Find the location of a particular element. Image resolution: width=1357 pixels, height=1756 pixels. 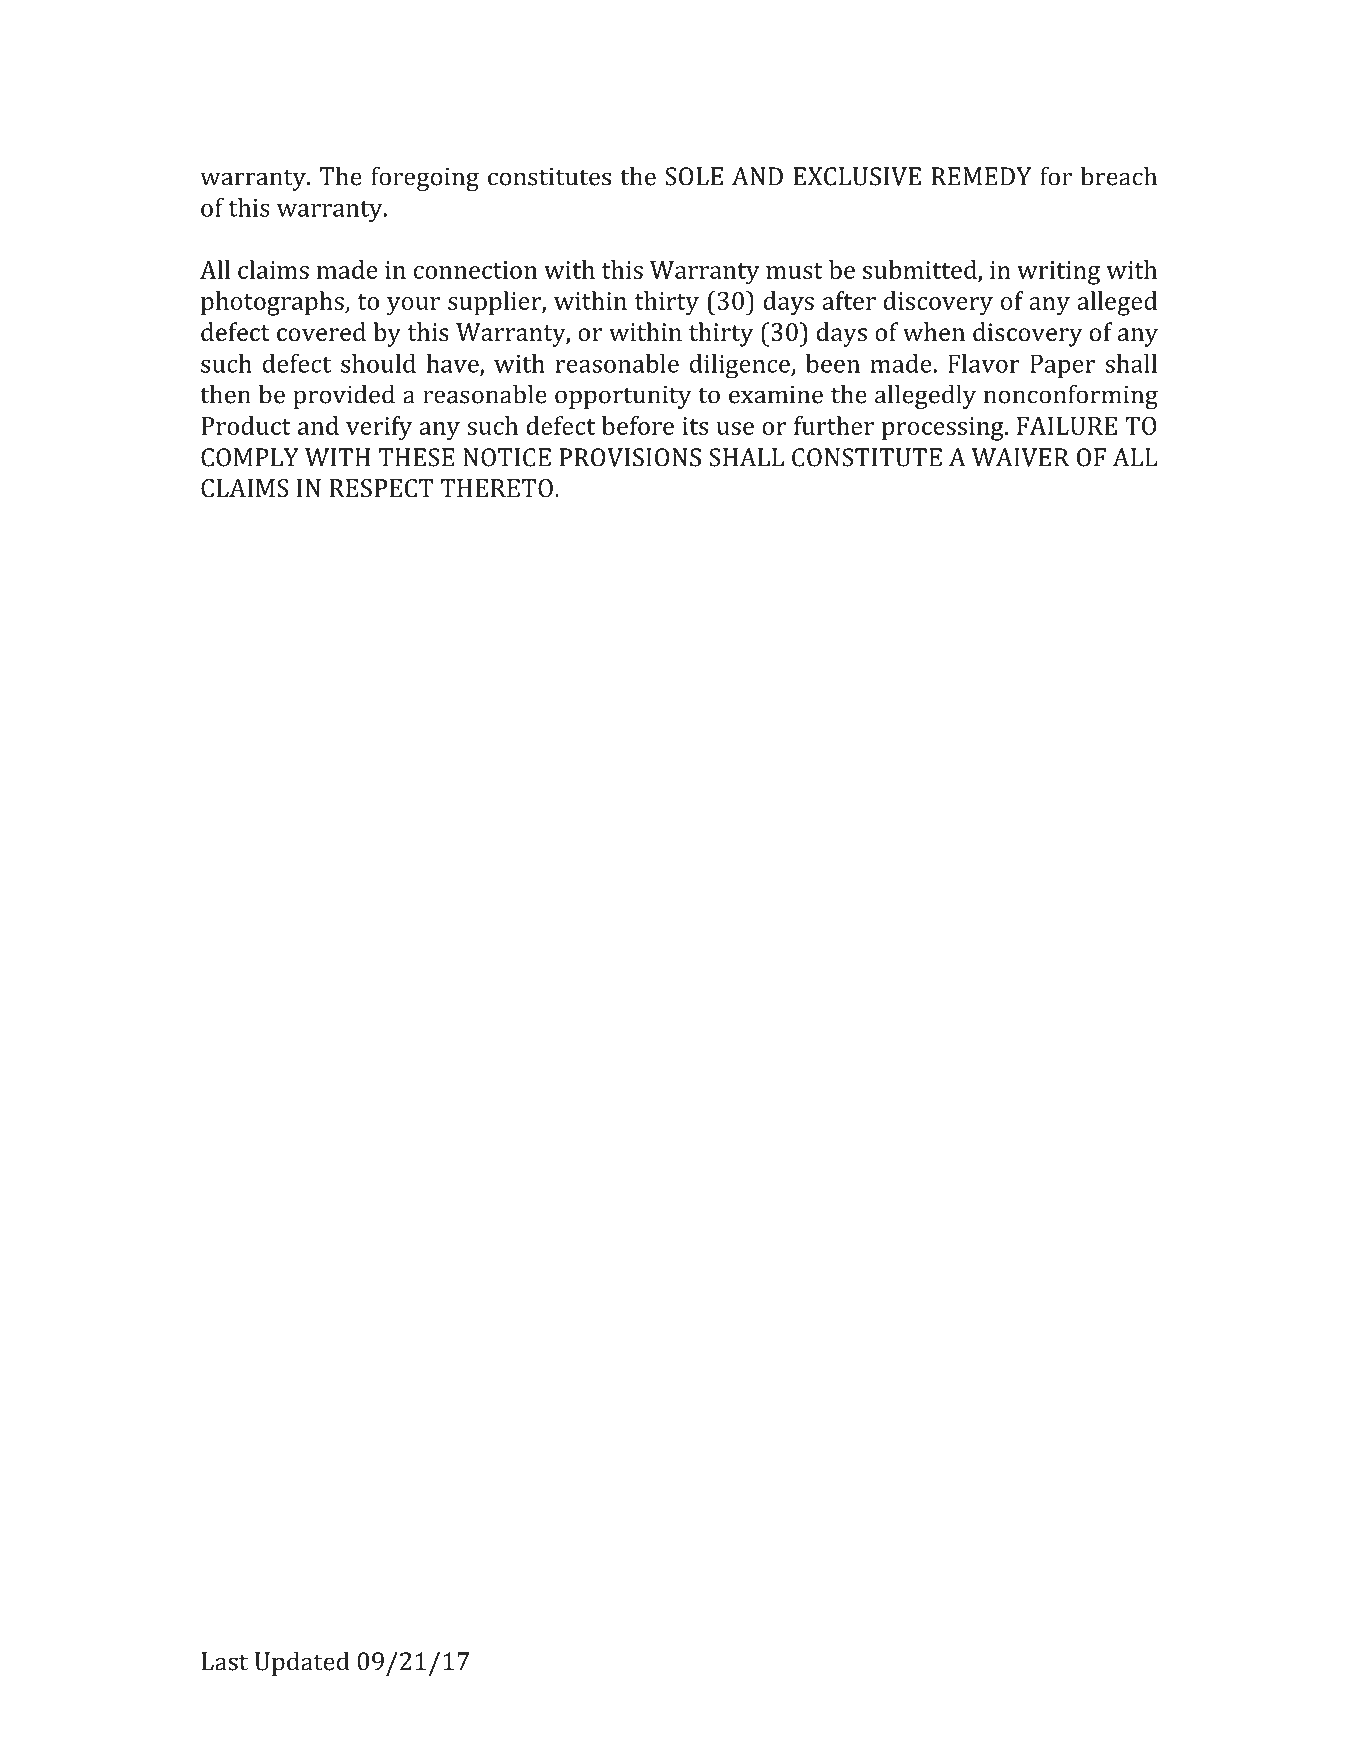

RESPECT is located at coordinates (381, 488).
